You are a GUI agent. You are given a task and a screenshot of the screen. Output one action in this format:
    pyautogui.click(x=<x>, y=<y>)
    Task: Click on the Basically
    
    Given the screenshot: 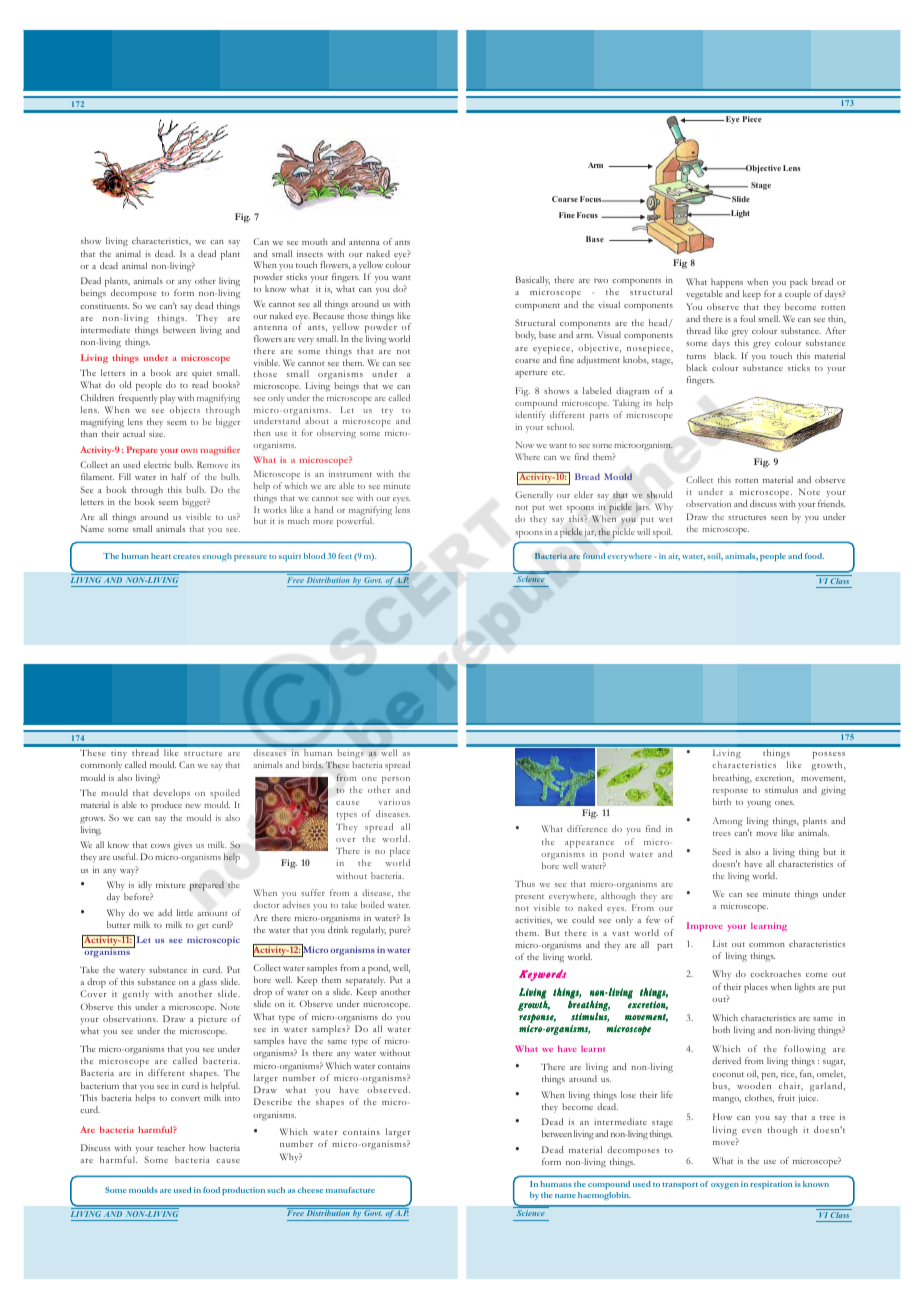 What is the action you would take?
    pyautogui.click(x=533, y=282)
